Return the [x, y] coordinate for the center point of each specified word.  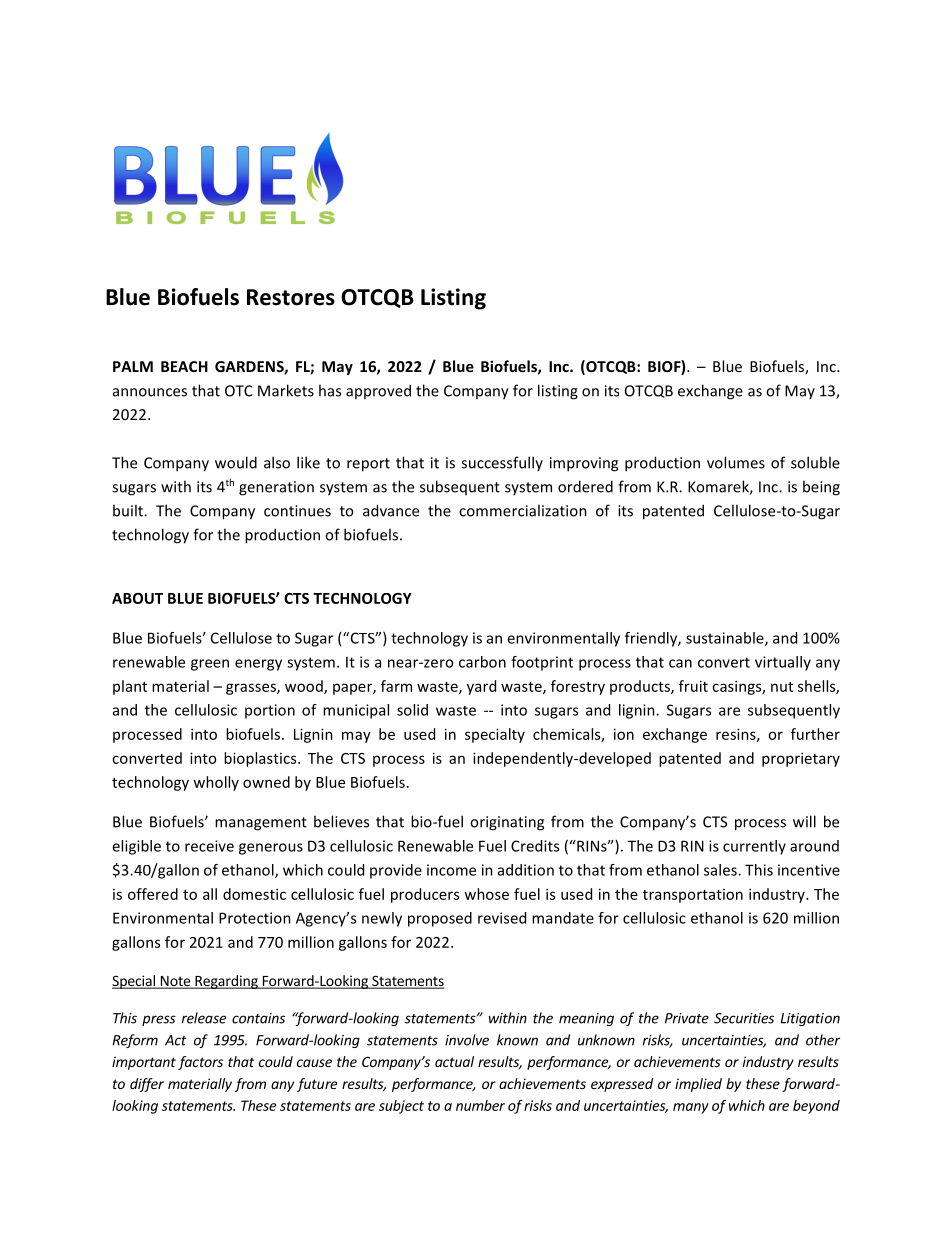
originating [507, 823]
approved [378, 391]
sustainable [726, 639]
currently [754, 847]
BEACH [184, 366]
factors [200, 1063]
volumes [736, 462]
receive [209, 846]
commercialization [523, 510]
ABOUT [137, 598]
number [480, 1105]
